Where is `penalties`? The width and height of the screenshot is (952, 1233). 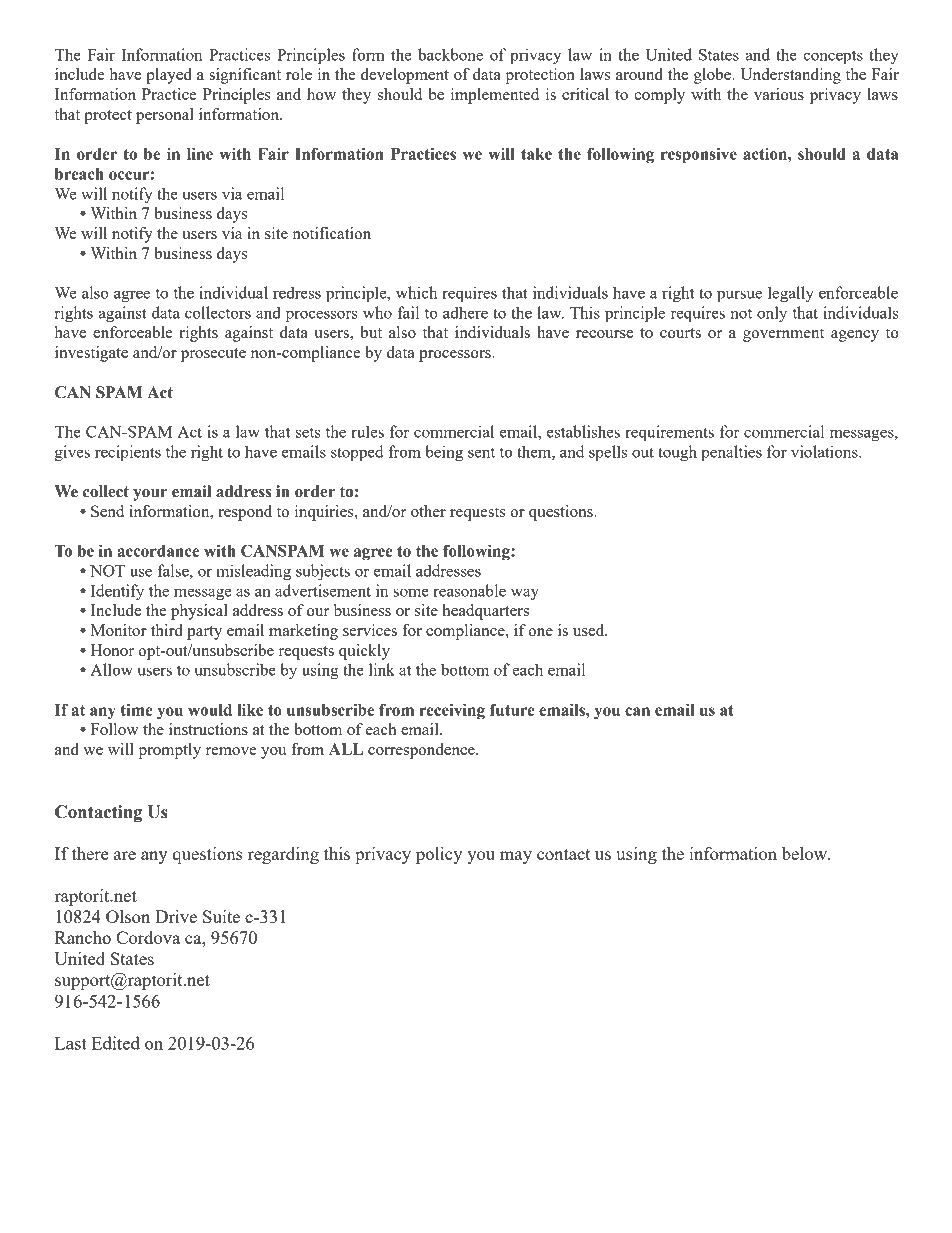
penalties is located at coordinates (731, 453).
